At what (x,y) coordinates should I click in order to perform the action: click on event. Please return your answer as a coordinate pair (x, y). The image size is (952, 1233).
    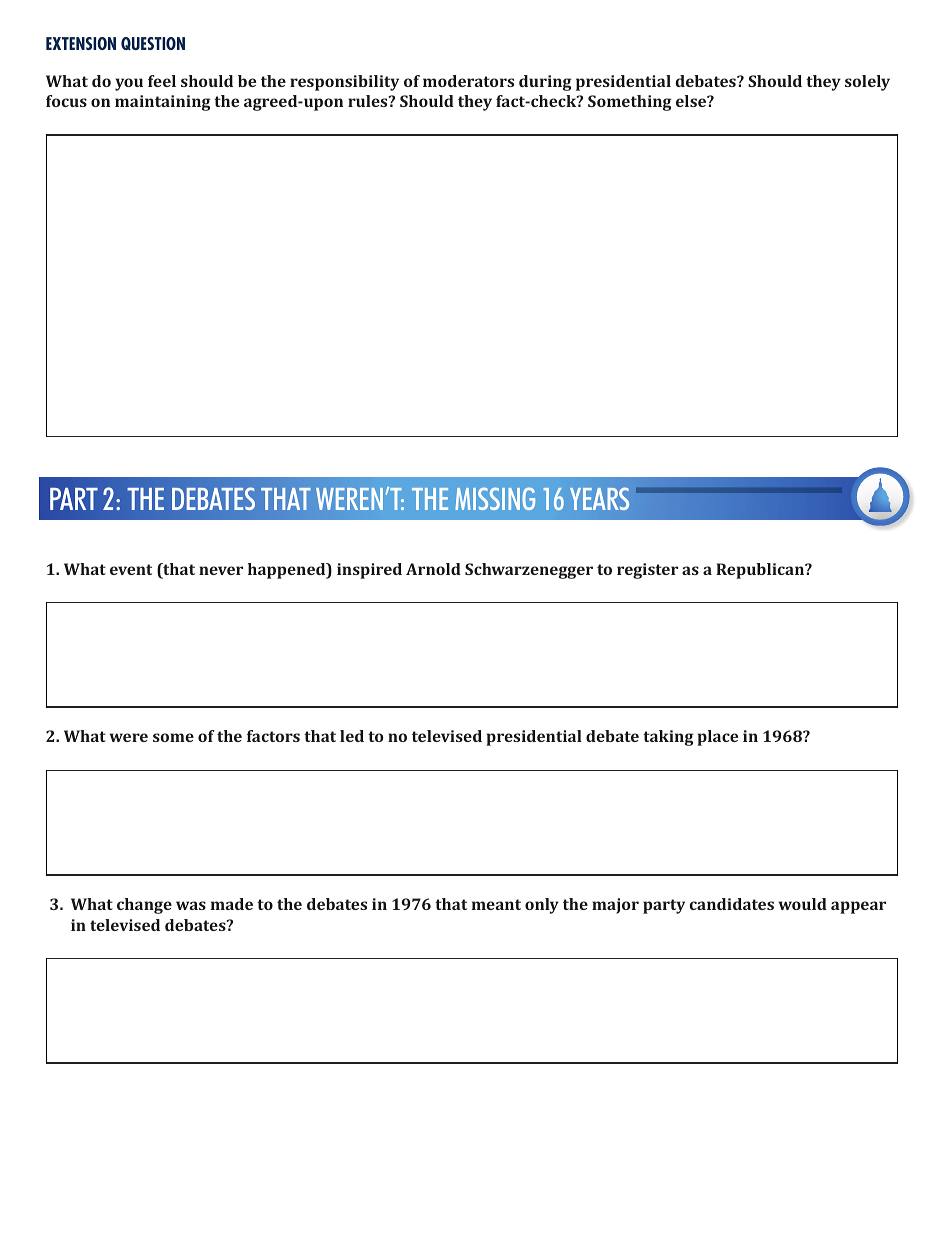
    Looking at the image, I should click on (131, 569).
